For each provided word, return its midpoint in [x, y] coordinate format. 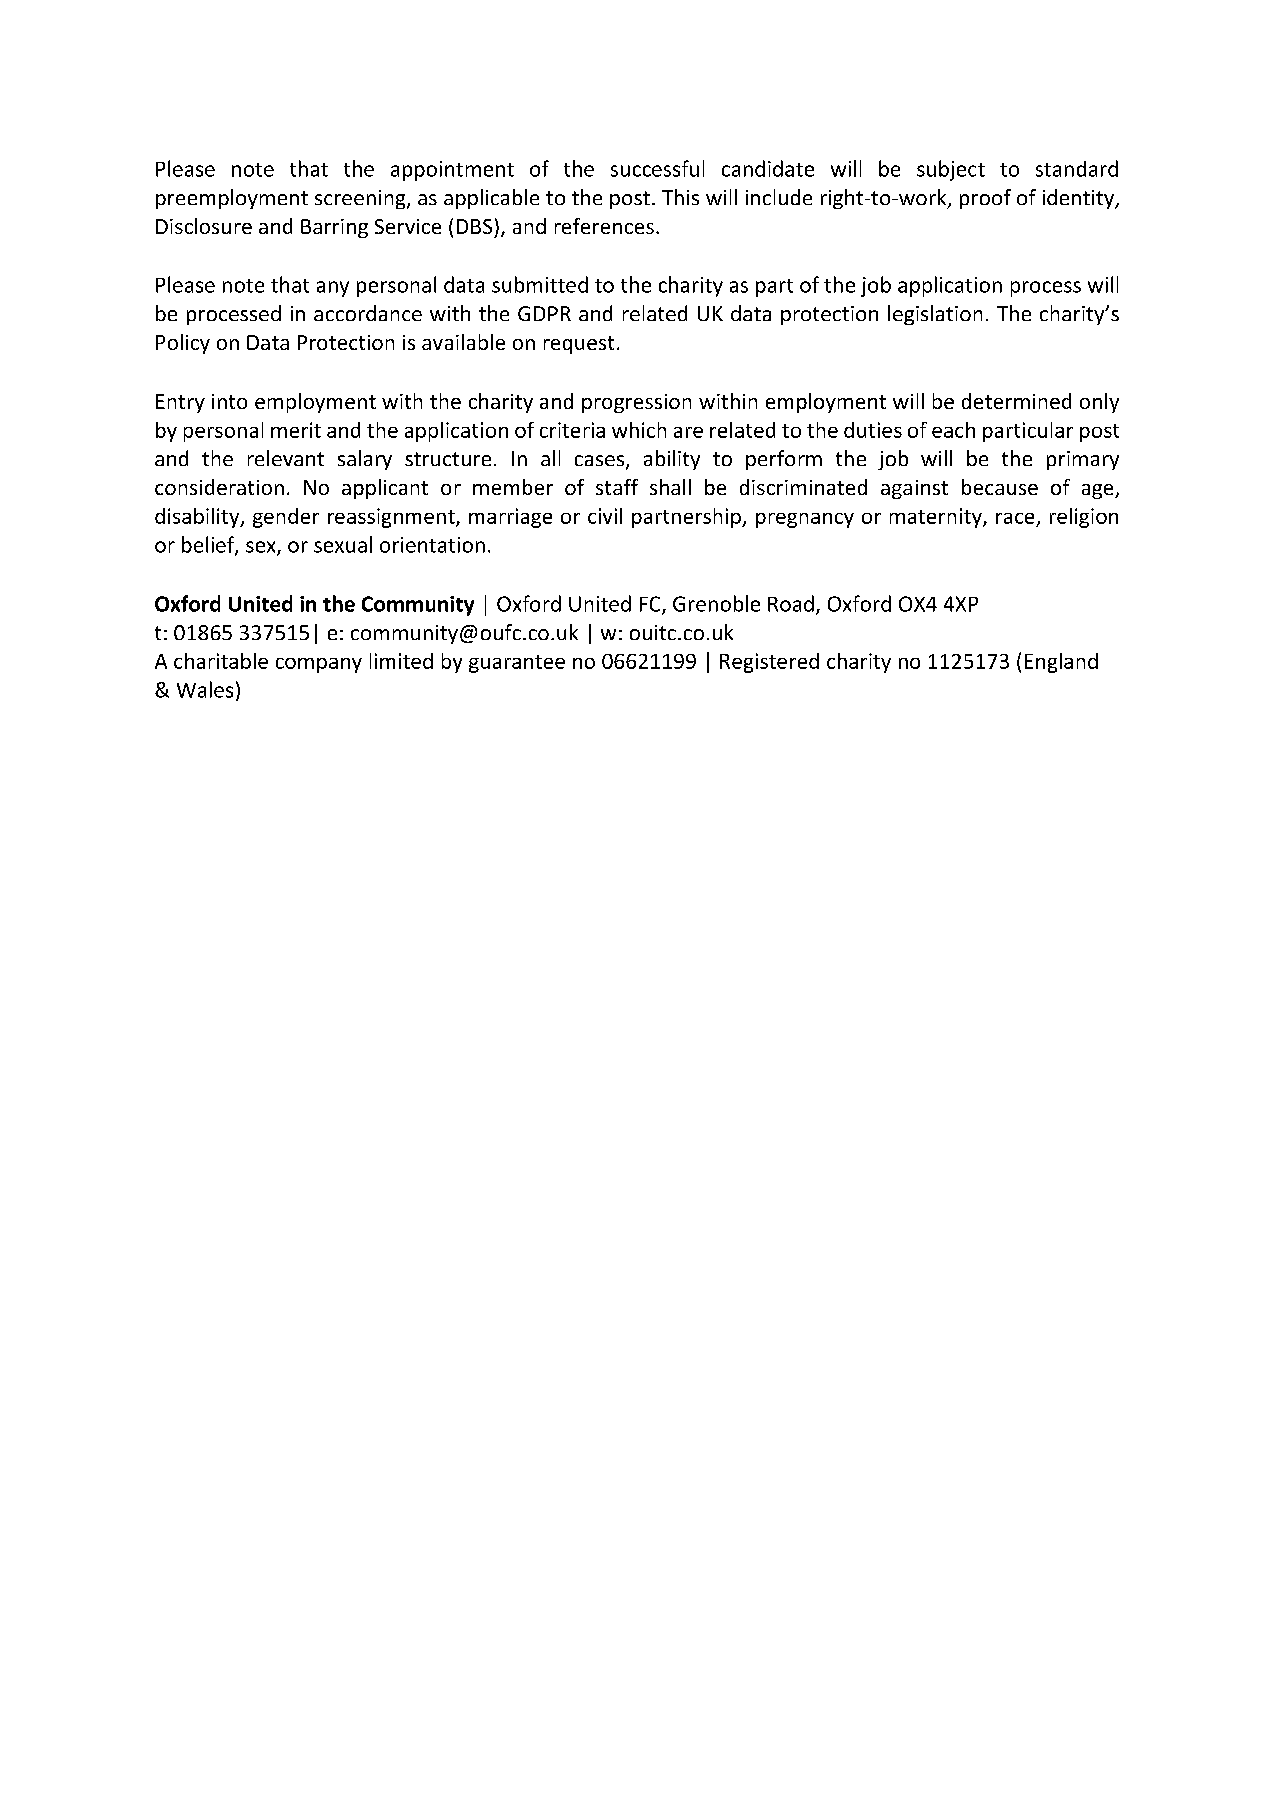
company [319, 665]
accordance [368, 313]
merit [296, 430]
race [1015, 518]
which [639, 430]
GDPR [544, 313]
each [953, 430]
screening [361, 199]
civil [605, 516]
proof [985, 199]
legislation [935, 315]
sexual [343, 544]
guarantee [517, 664]
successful [657, 168]
